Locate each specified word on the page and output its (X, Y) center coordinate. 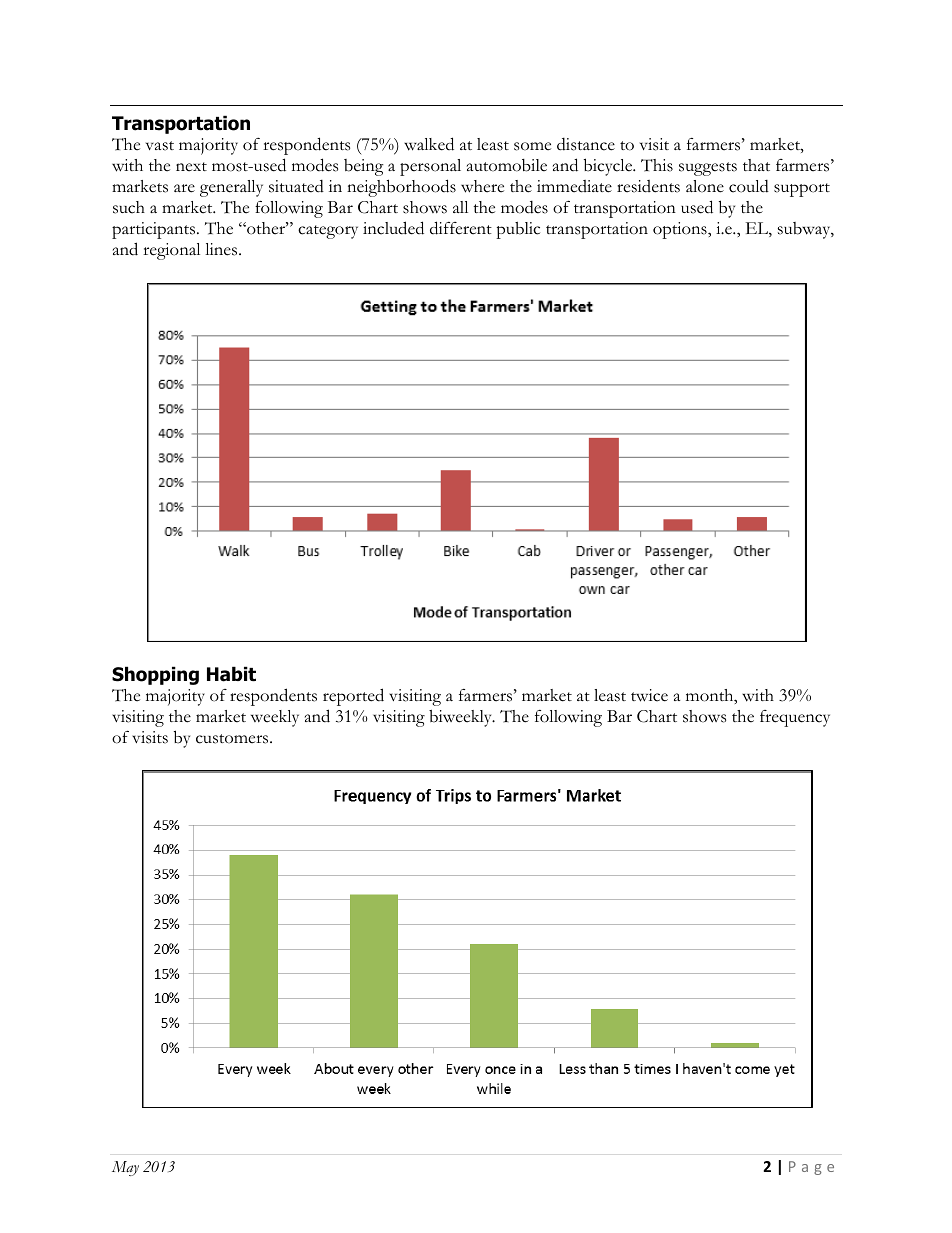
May (125, 1168)
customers (233, 739)
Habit (231, 674)
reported (353, 697)
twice (649, 695)
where (482, 186)
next (191, 167)
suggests (708, 169)
